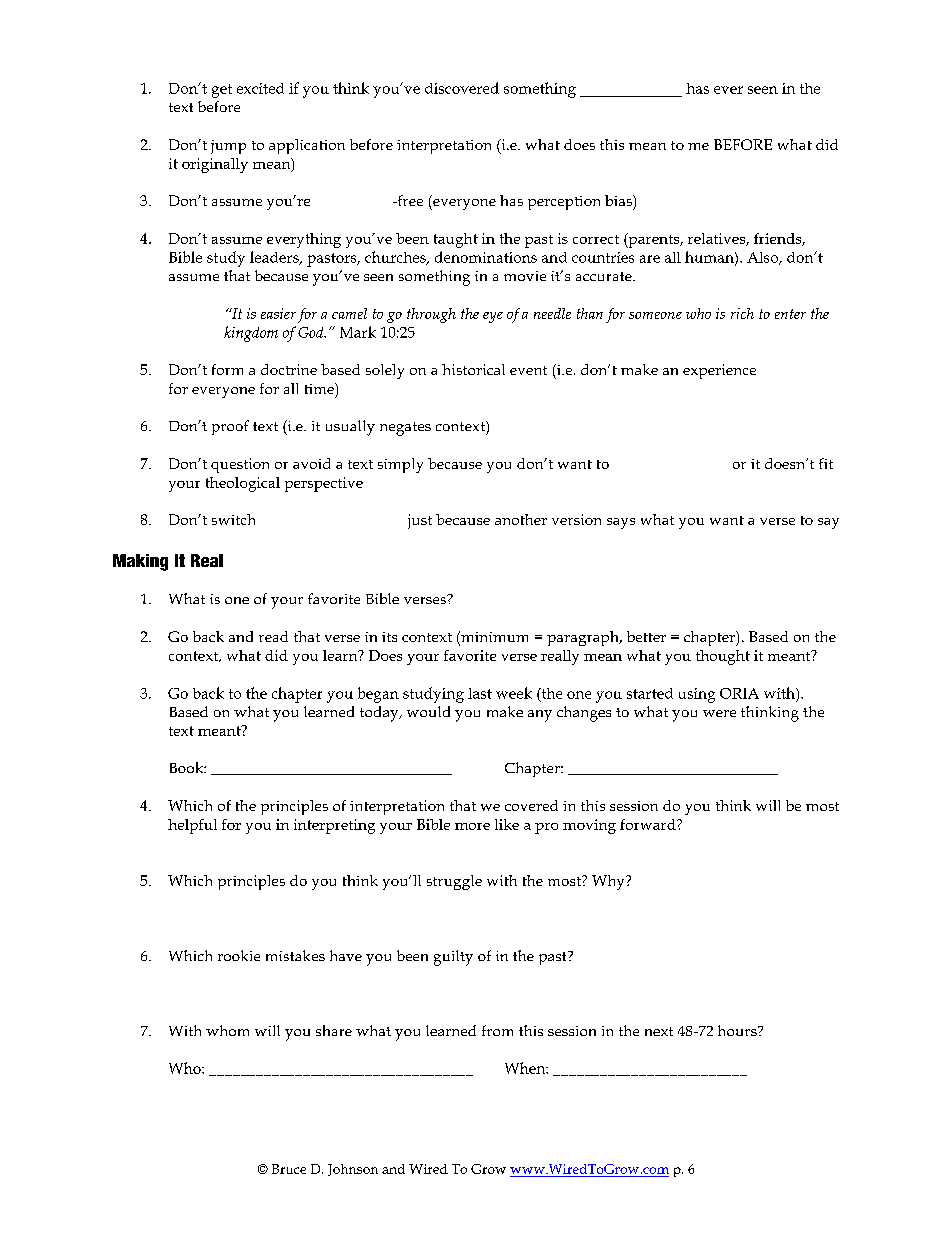 This screenshot has height=1233, width=952. Describe the element at coordinates (619, 200) in the screenshot. I see `bias` at that location.
